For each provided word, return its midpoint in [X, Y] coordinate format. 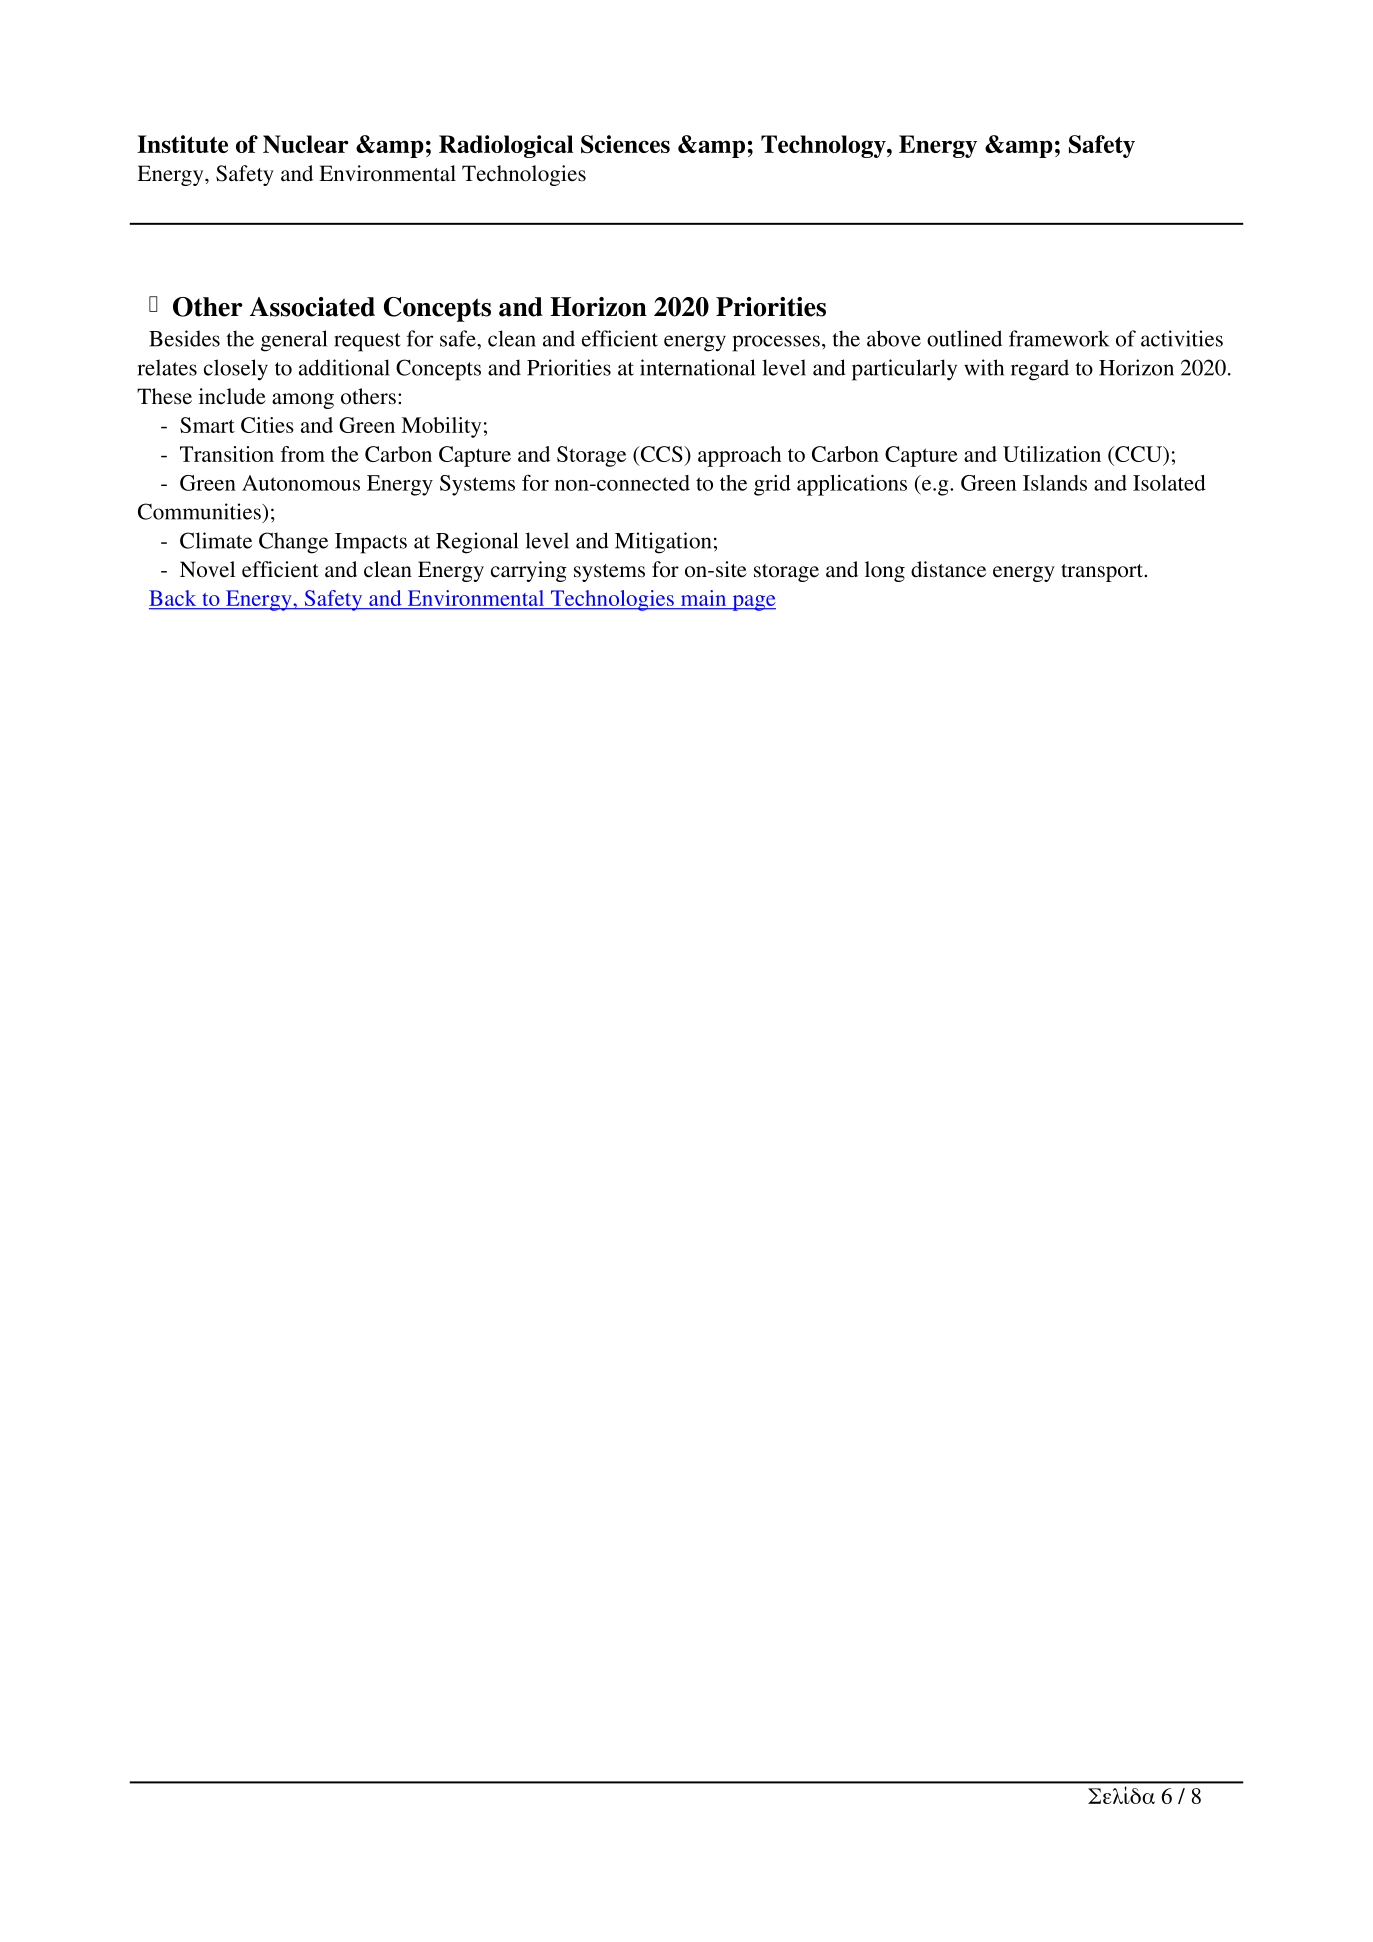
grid [772, 485]
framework [1059, 338]
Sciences [625, 144]
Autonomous [301, 483]
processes [776, 343]
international [697, 367]
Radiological [506, 146]
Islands [1055, 483]
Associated [312, 307]
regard [1040, 370]
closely [236, 370]
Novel [207, 569]
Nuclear [306, 144]
